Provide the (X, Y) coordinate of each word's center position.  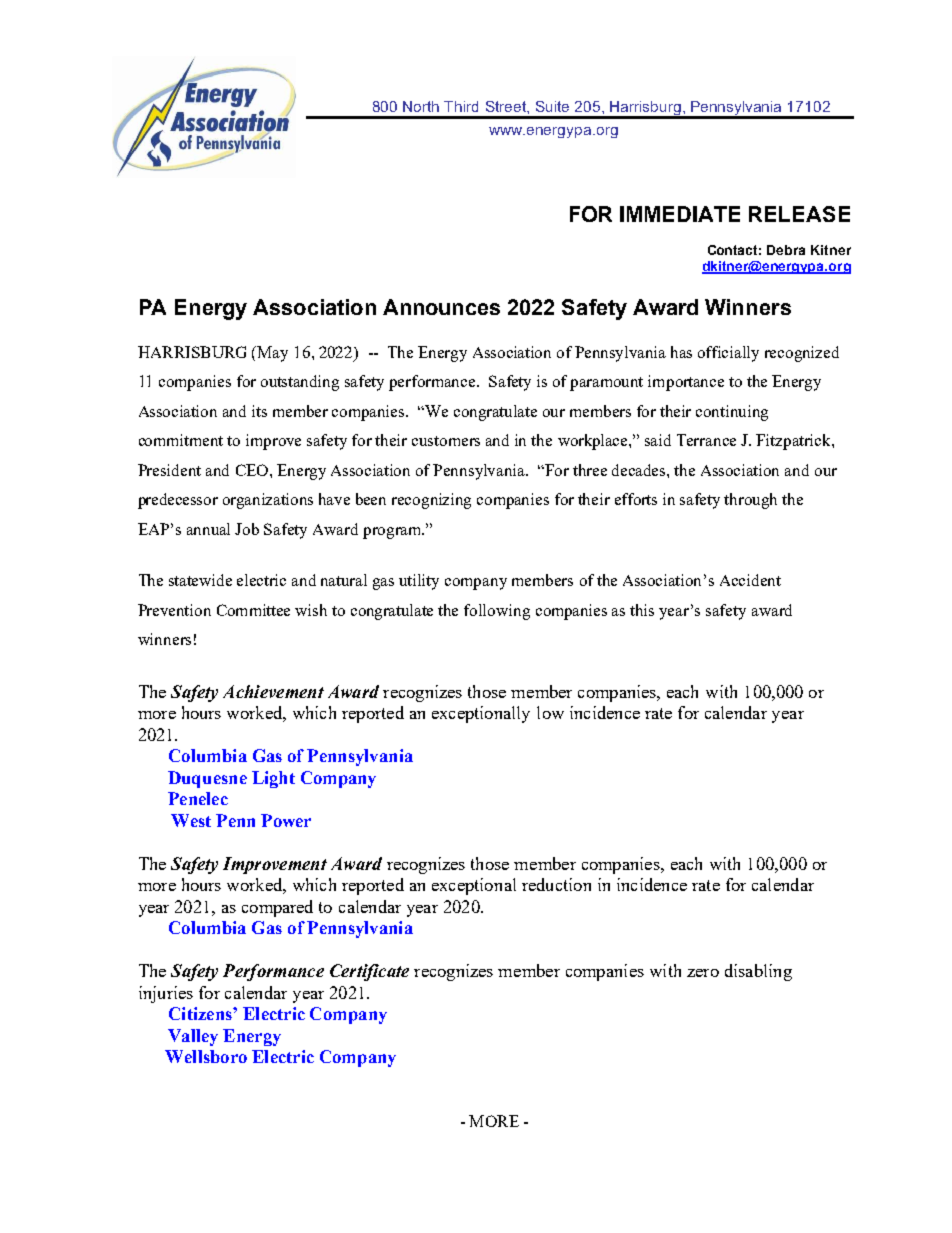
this (642, 610)
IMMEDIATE (680, 214)
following (497, 612)
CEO (253, 470)
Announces (441, 307)
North (421, 106)
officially (728, 354)
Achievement (273, 691)
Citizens (201, 1013)
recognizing (431, 501)
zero (703, 973)
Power (286, 820)
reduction (556, 884)
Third (461, 106)
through (750, 501)
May (271, 354)
